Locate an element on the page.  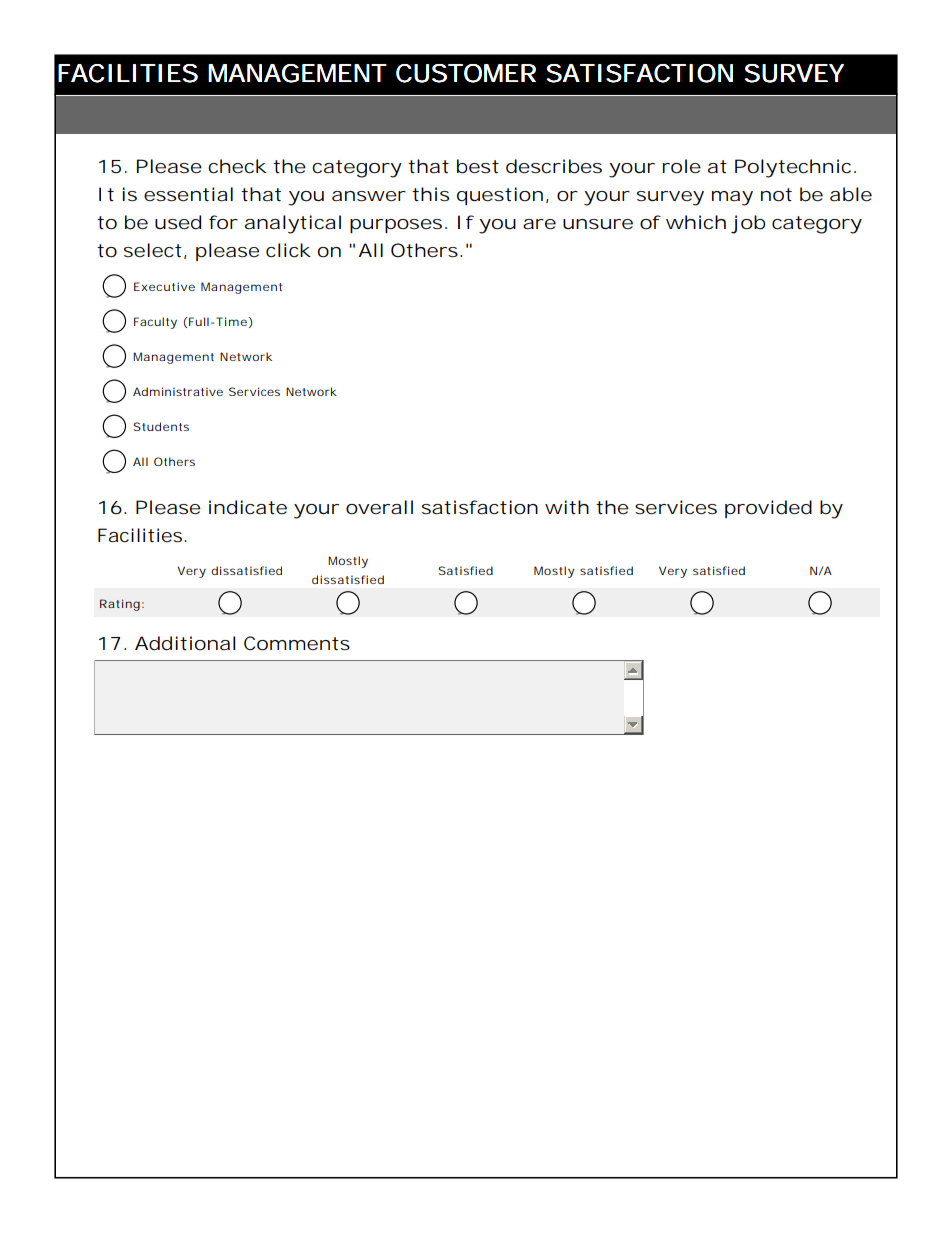
provided is located at coordinates (768, 509).
